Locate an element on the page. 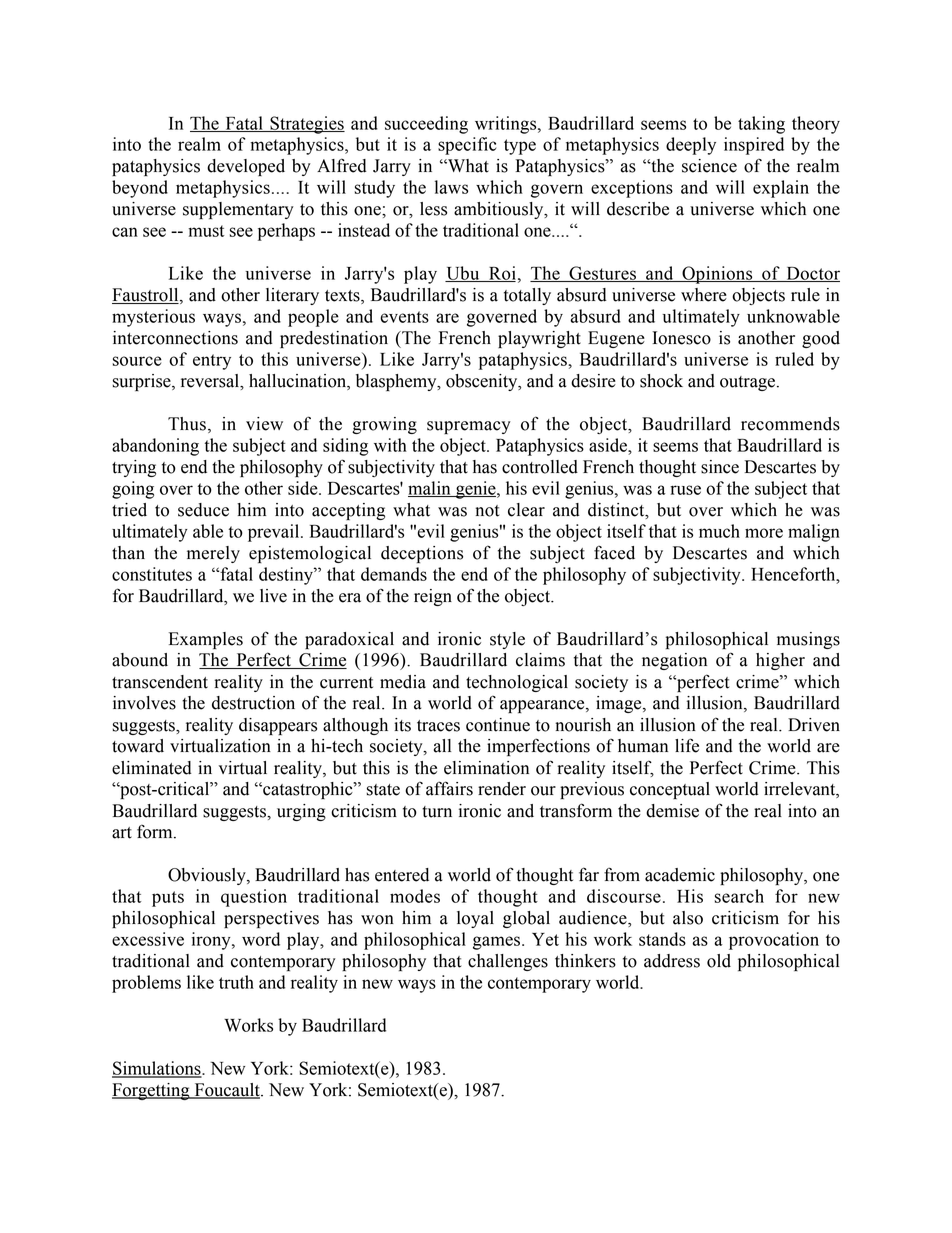  since is located at coordinates (720, 467).
